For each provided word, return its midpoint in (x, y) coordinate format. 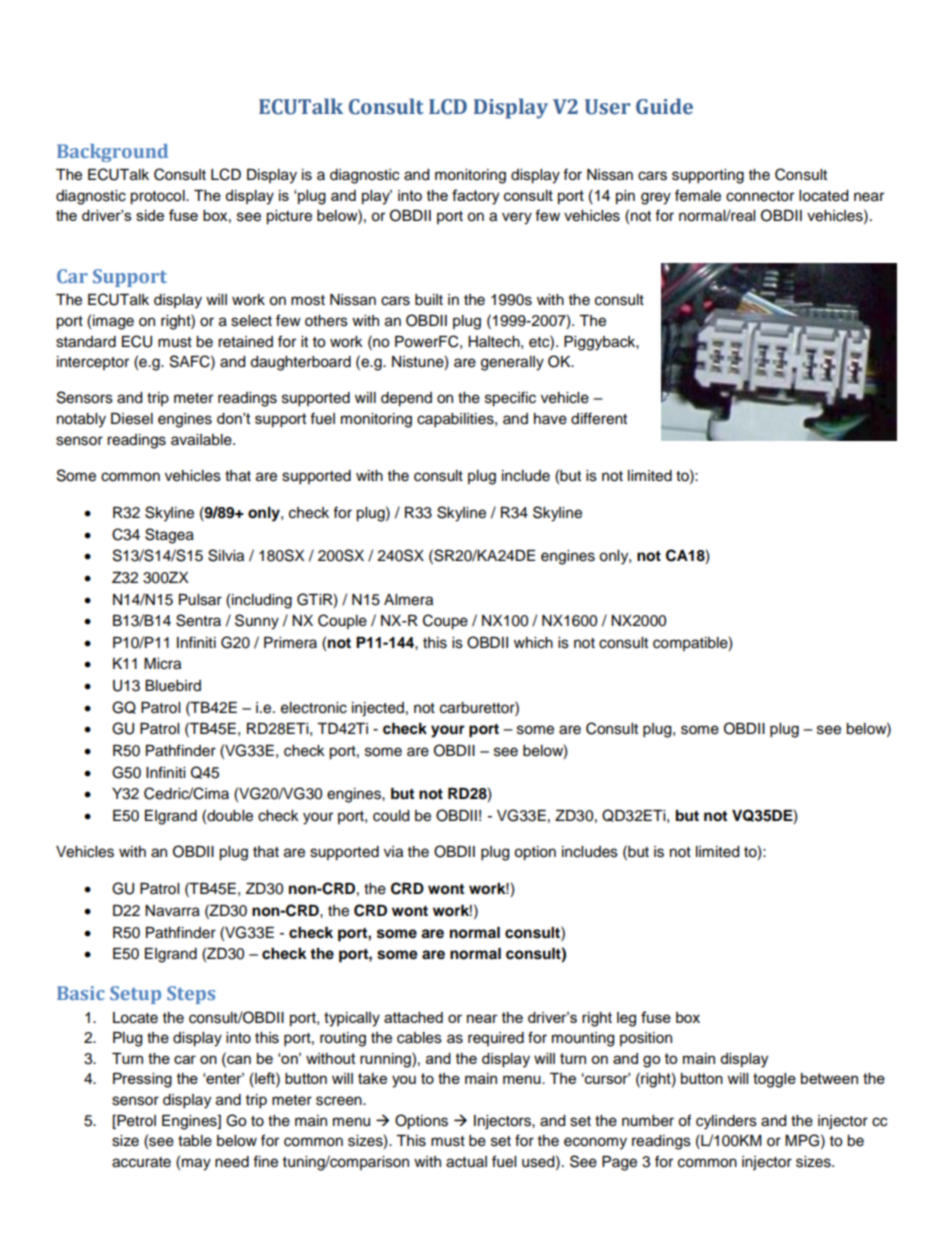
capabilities (456, 420)
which (533, 643)
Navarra (172, 911)
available (202, 440)
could (391, 816)
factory (475, 197)
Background (112, 153)
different (599, 418)
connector (760, 196)
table (195, 1141)
